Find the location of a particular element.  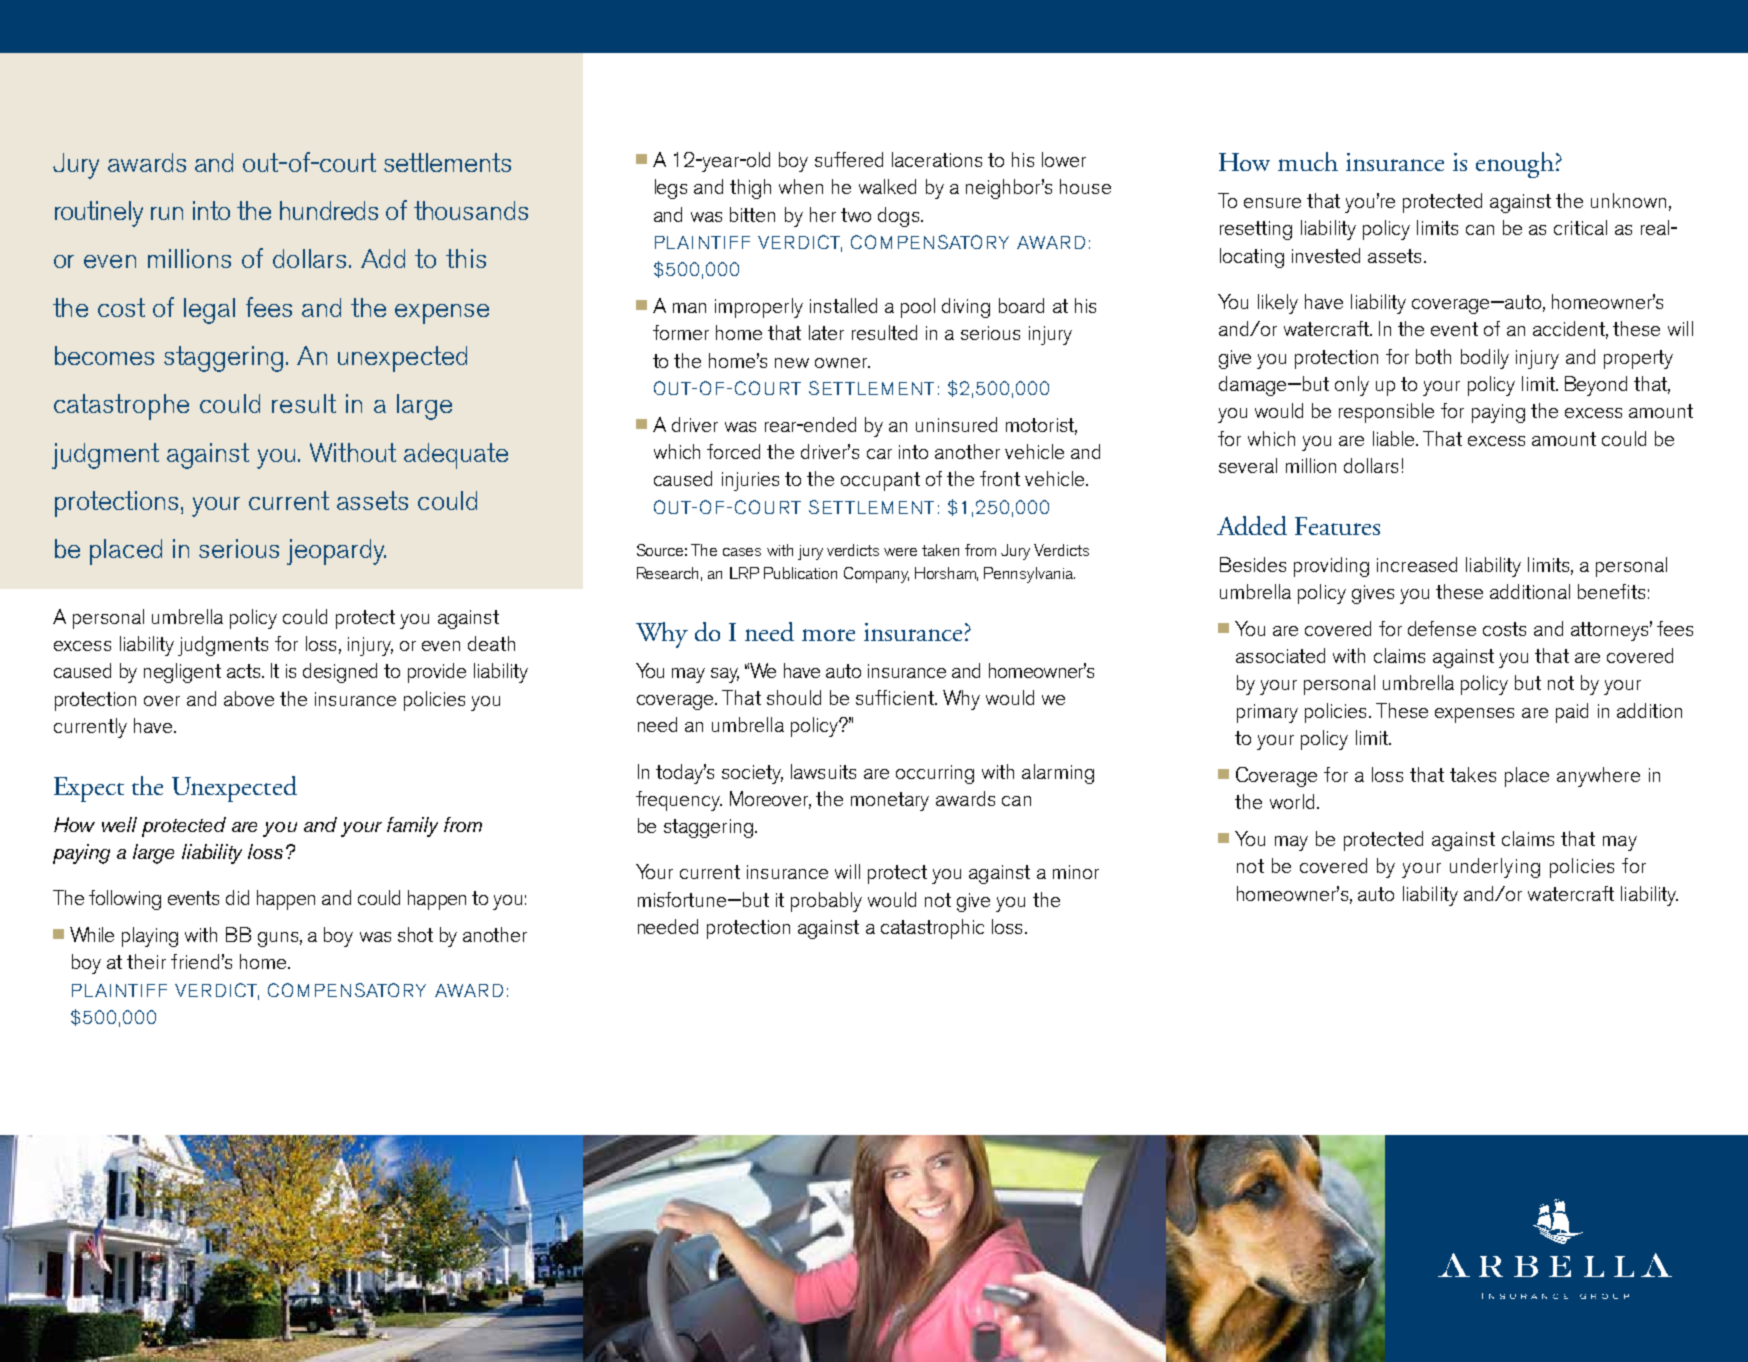

catastrophic is located at coordinates (932, 929).
